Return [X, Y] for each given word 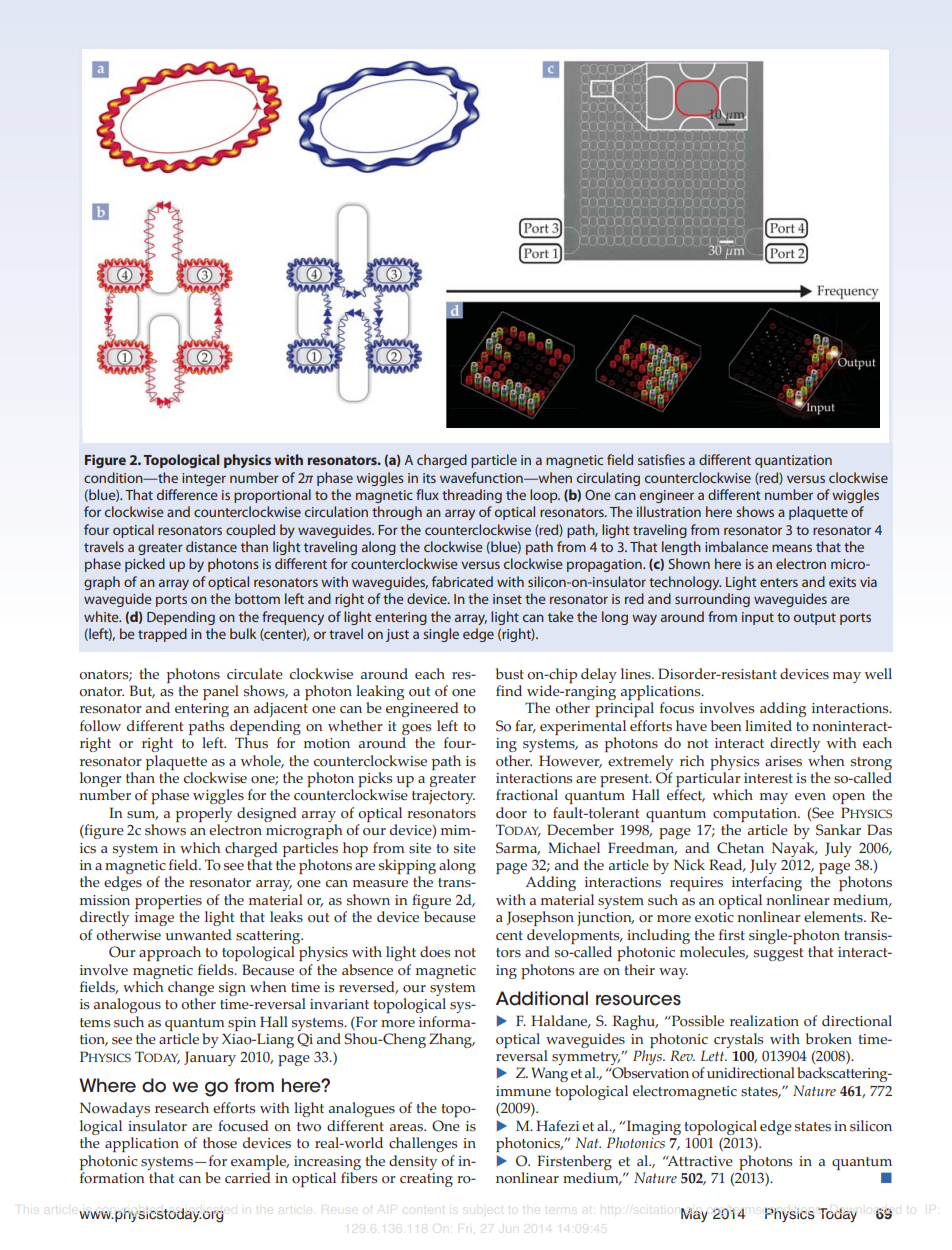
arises [783, 761]
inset [507, 599]
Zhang [452, 1040]
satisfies [661, 459]
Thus [251, 743]
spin [242, 1024]
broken [829, 1039]
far [525, 726]
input [758, 618]
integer [204, 479]
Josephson [540, 918]
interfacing [767, 883]
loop [545, 496]
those [220, 1143]
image [154, 919]
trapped [162, 635]
